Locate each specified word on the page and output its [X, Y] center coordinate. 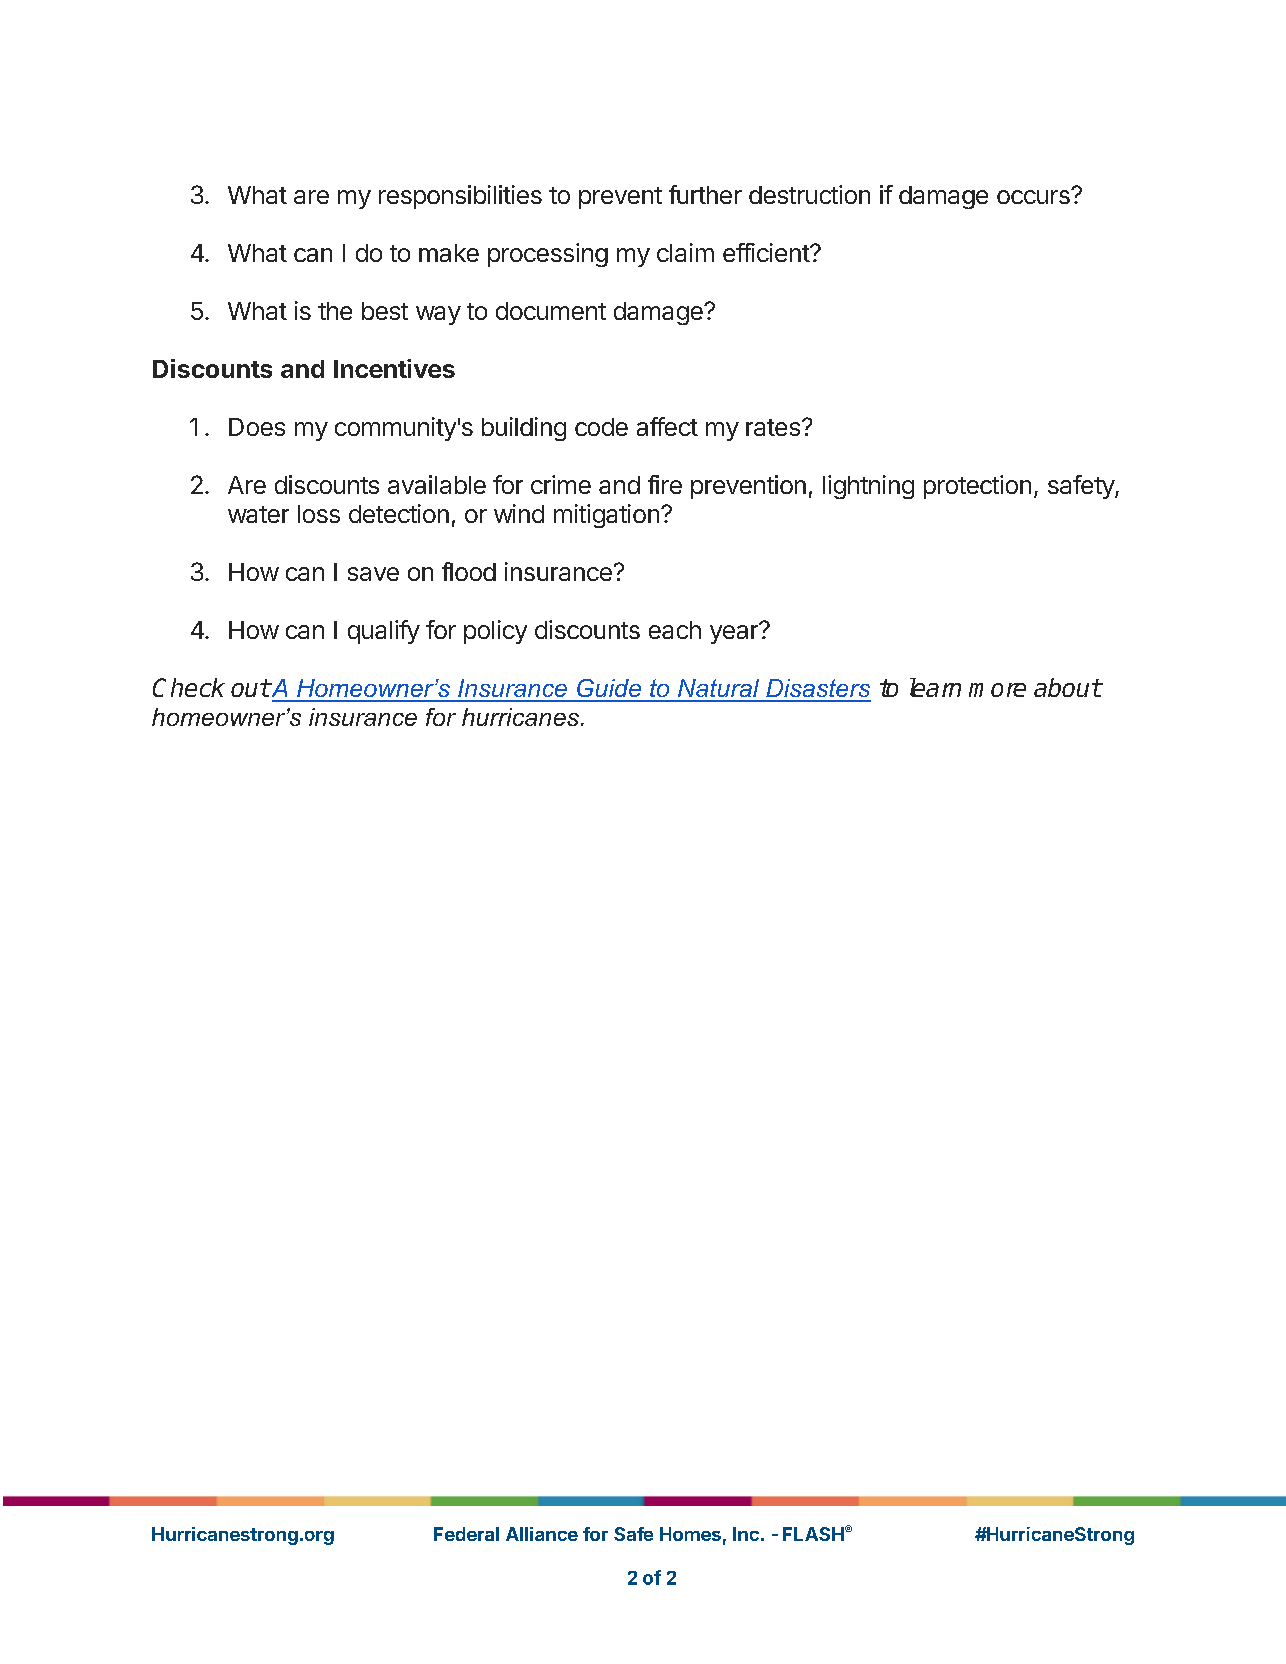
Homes [690, 1534]
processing [548, 255]
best [385, 311]
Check [189, 687]
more [997, 690]
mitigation [606, 516]
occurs [1034, 196]
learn [935, 687]
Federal [466, 1534]
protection [977, 487]
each [675, 630]
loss [319, 514]
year [735, 633]
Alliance [542, 1534]
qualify [384, 632]
